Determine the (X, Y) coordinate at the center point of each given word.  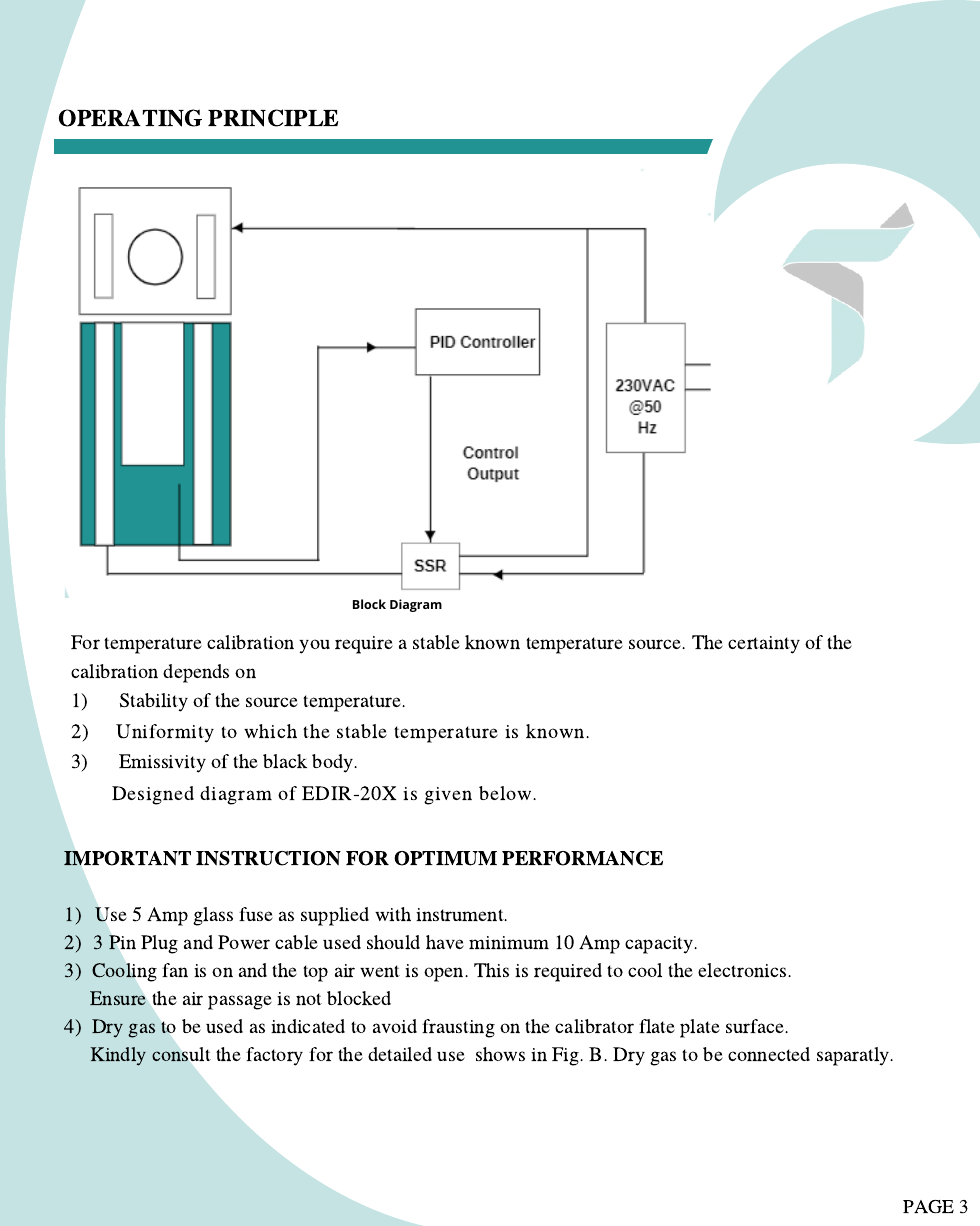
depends (196, 673)
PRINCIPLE (273, 118)
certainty (764, 645)
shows (500, 1054)
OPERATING (130, 118)
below (506, 793)
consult (181, 1054)
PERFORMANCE (582, 858)
